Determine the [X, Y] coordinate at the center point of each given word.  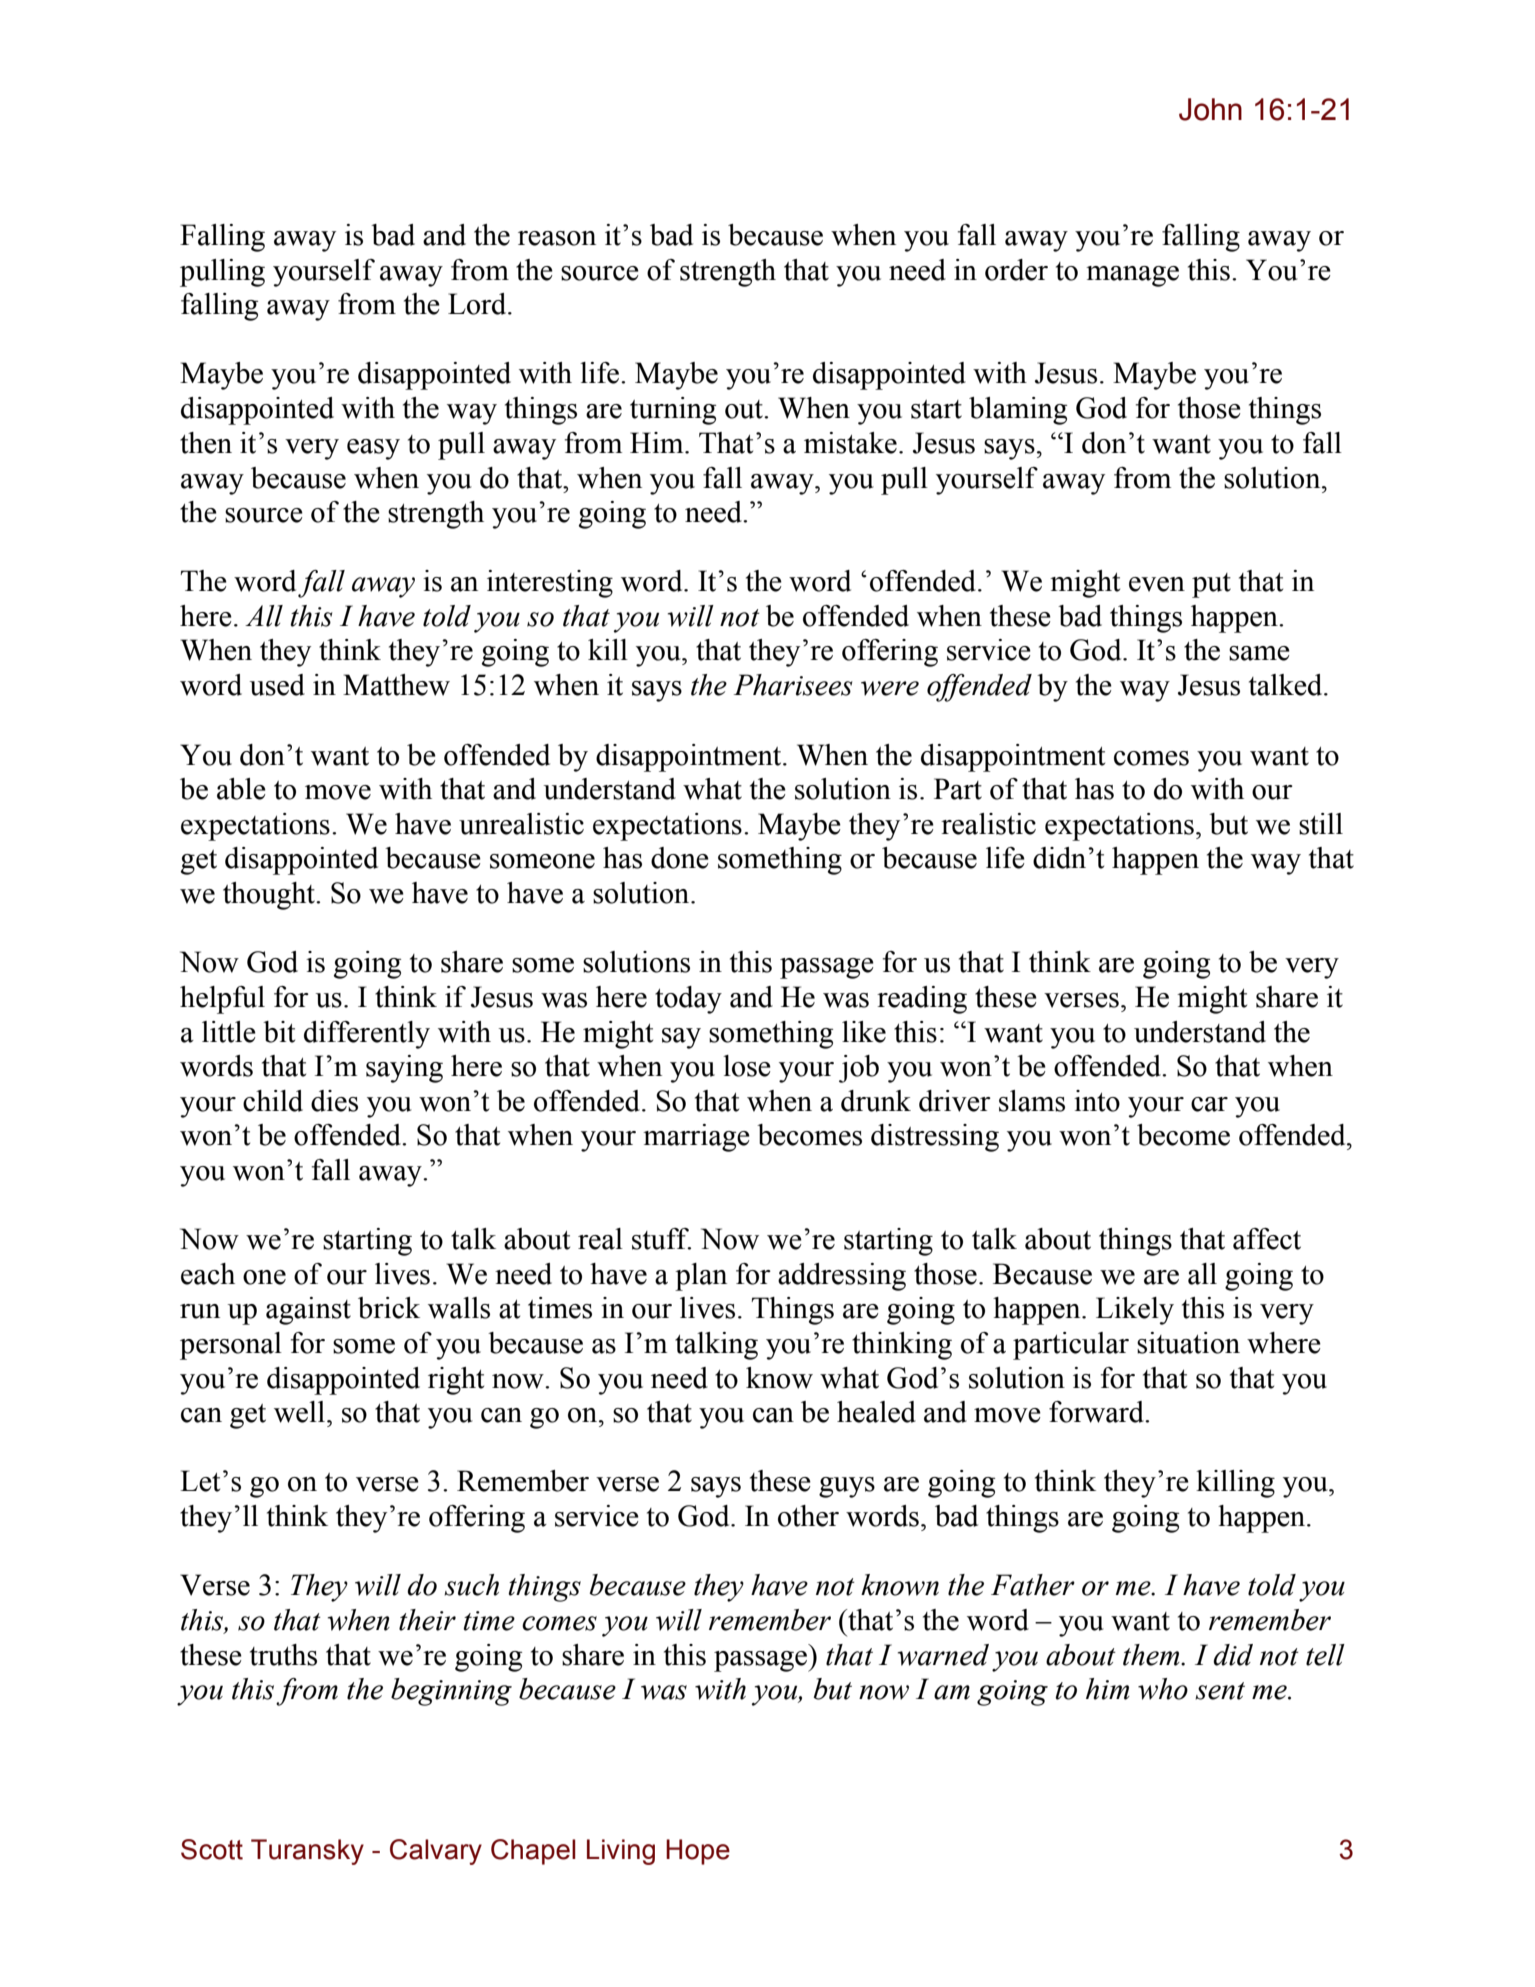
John [1210, 109]
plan [701, 1277]
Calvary [436, 1852]
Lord [478, 304]
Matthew [396, 685]
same [1259, 653]
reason [557, 238]
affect [1267, 1239]
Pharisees [793, 685]
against [308, 1311]
